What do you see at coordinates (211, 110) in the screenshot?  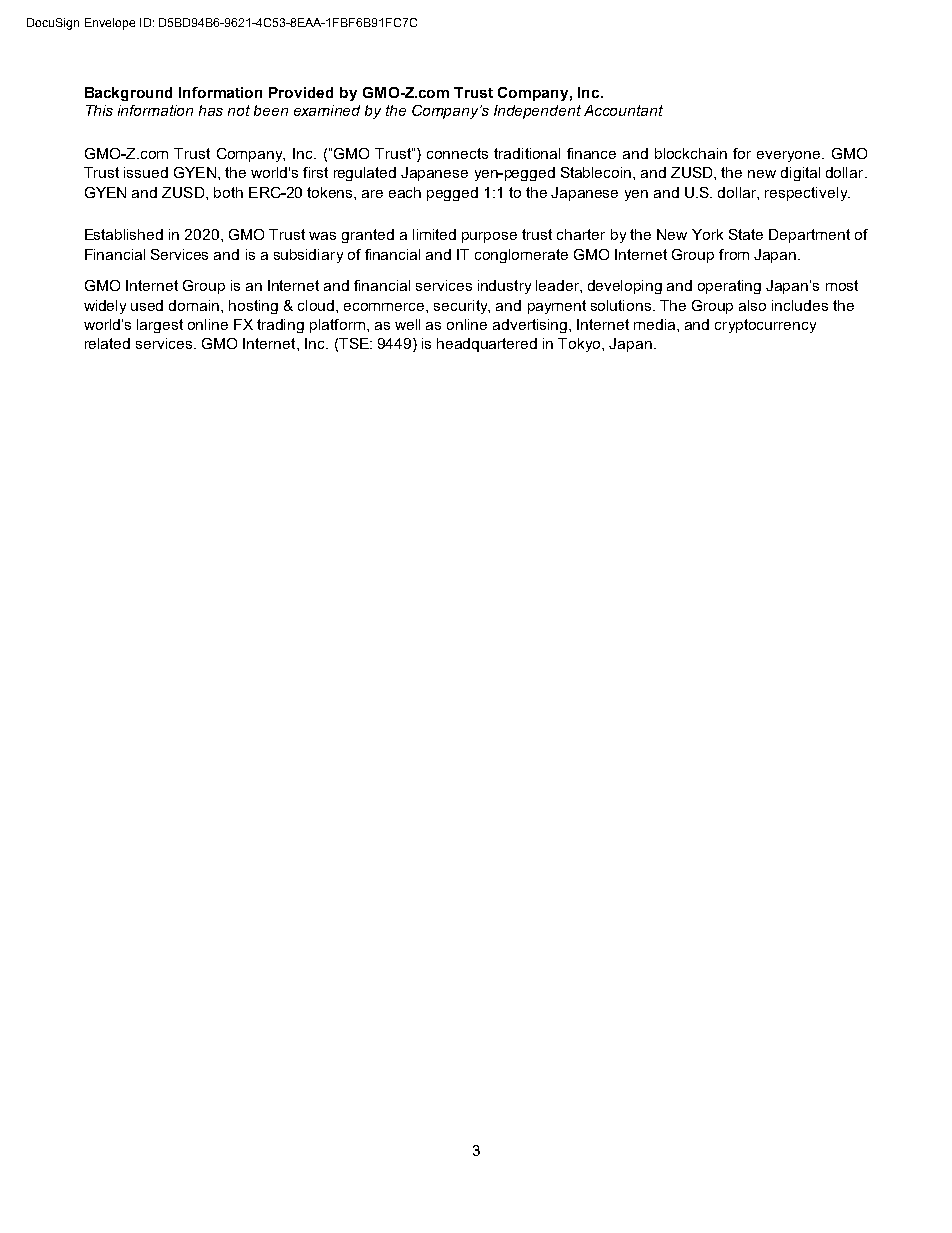 I see `has` at bounding box center [211, 110].
